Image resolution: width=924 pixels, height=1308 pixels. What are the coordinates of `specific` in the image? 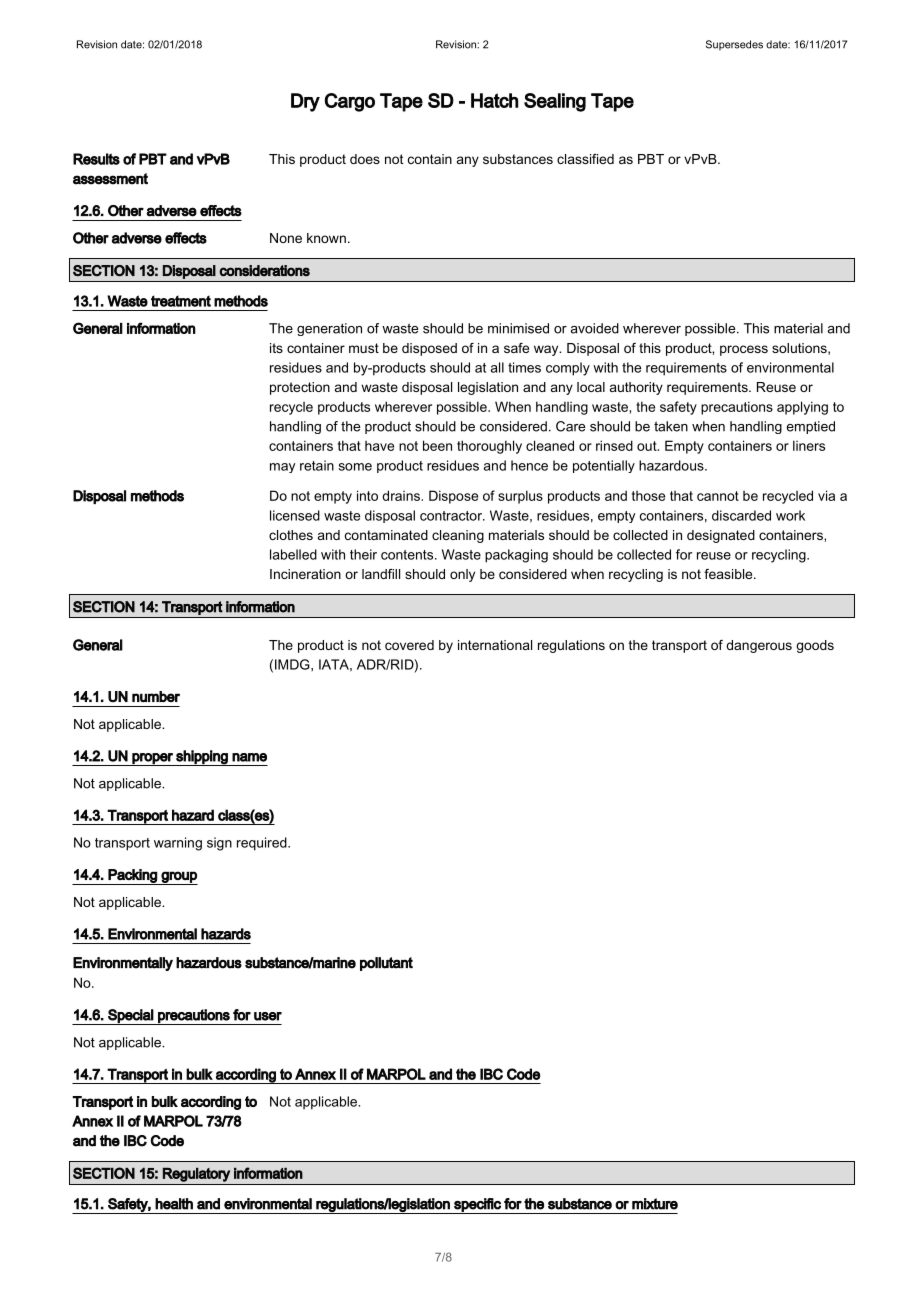 It's located at (477, 1206).
